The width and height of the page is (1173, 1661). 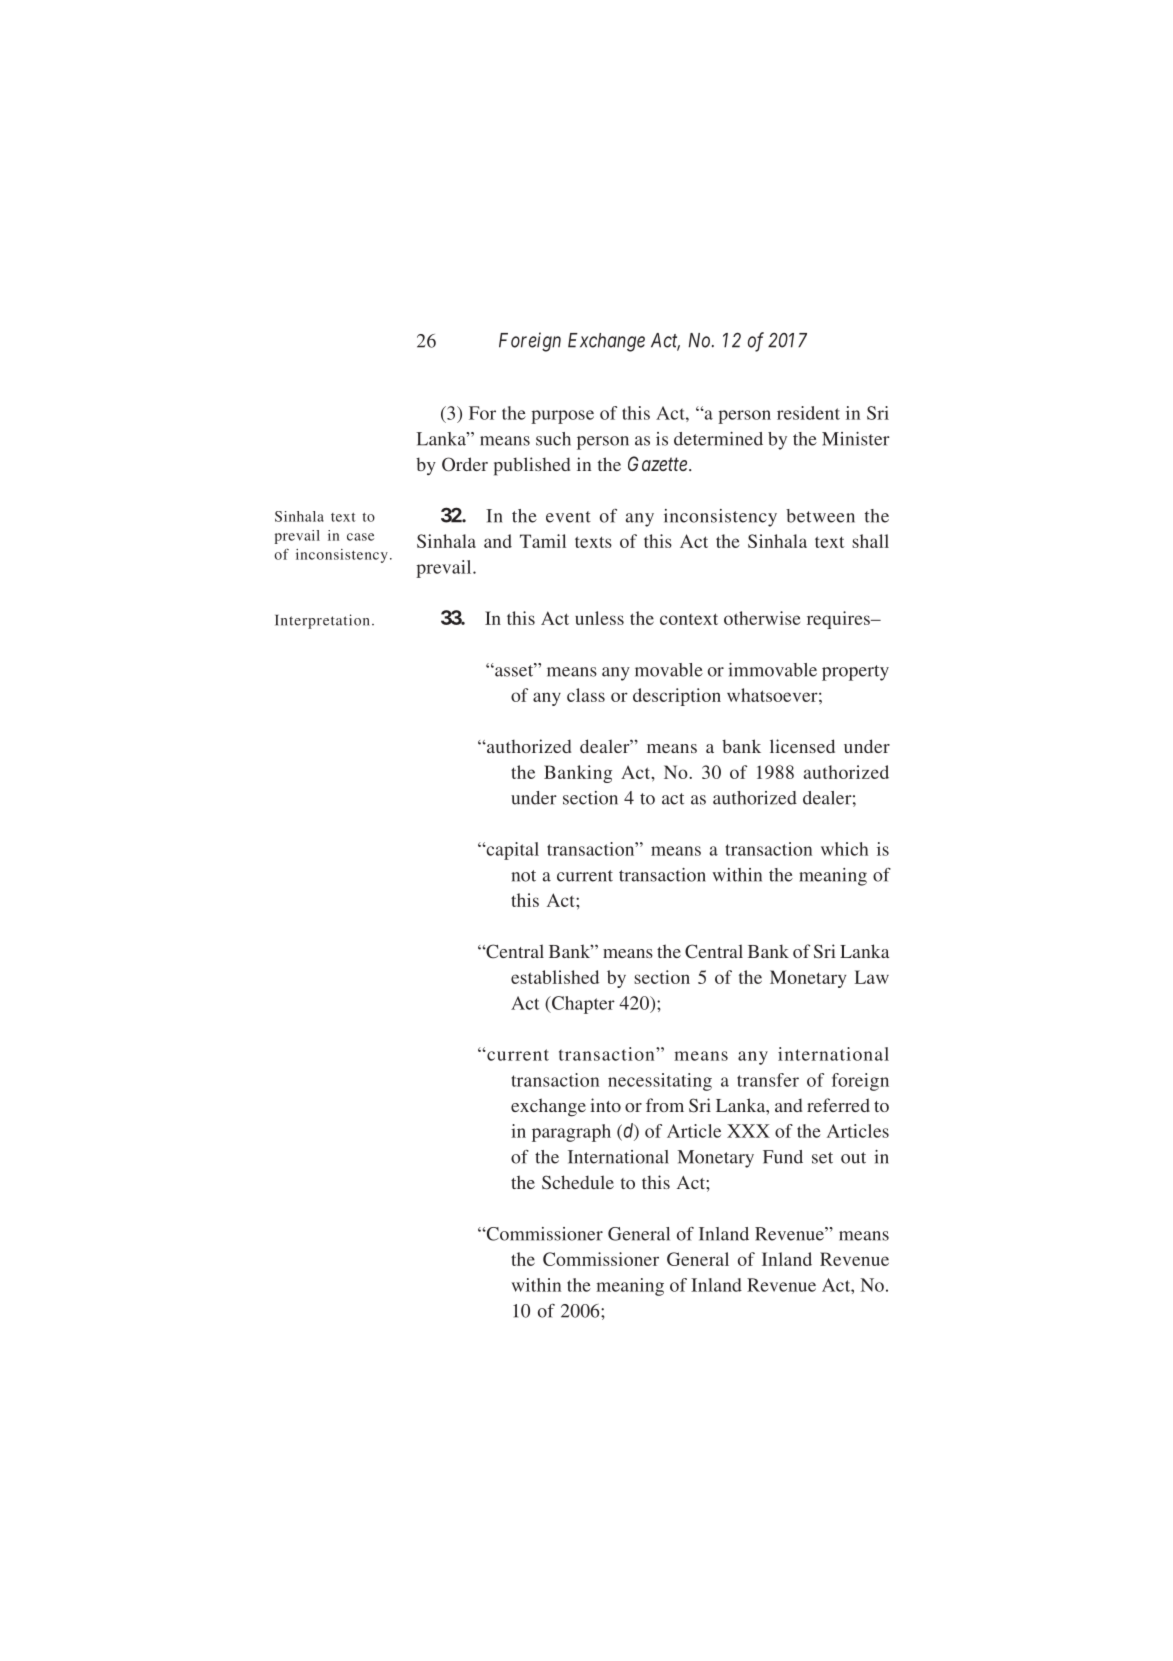 What do you see at coordinates (802, 746) in the page?
I see `licensed` at bounding box center [802, 746].
